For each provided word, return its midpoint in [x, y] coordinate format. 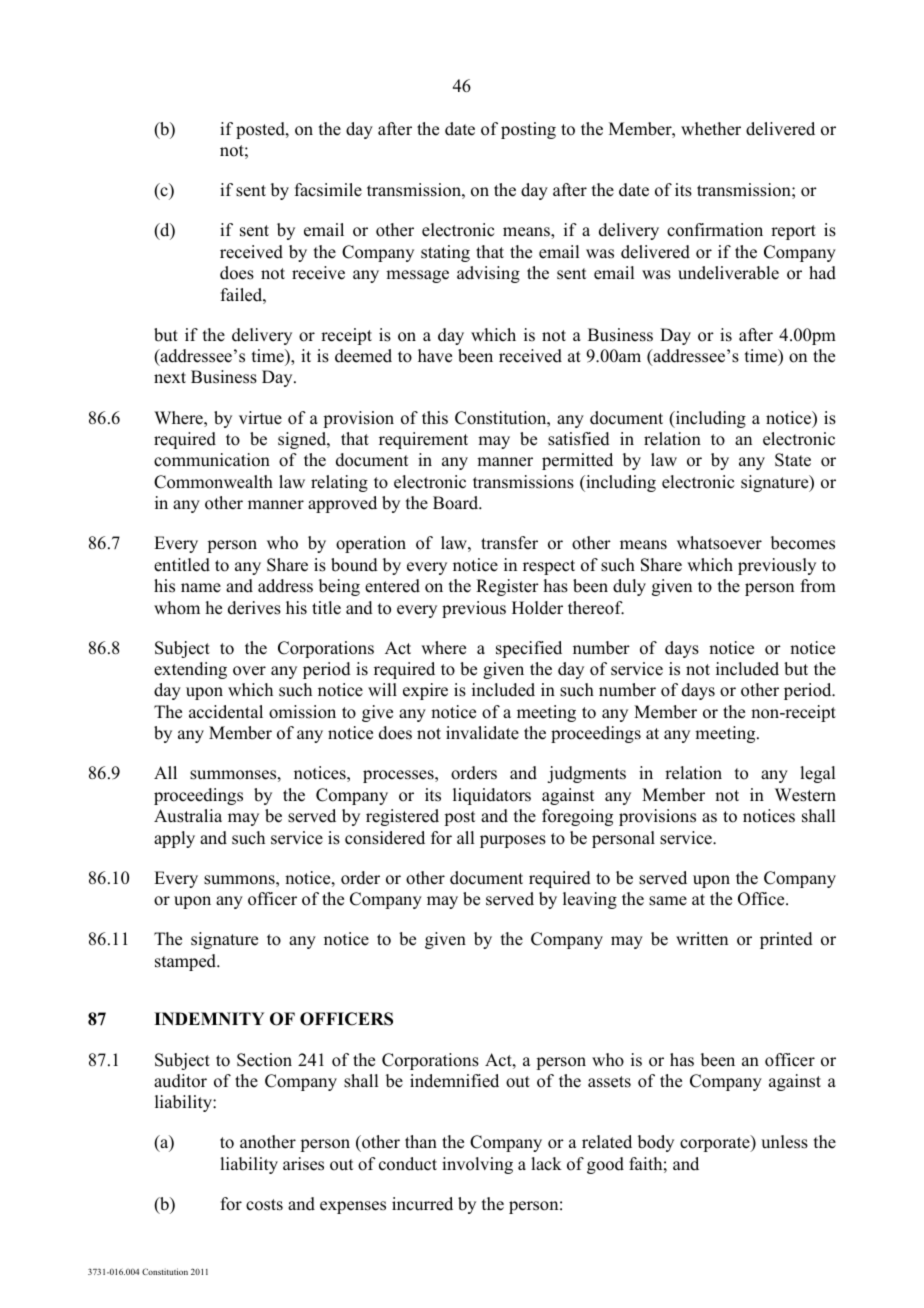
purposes [513, 841]
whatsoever [719, 543]
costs [264, 1205]
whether [711, 129]
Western [805, 795]
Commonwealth [213, 482]
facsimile [328, 190]
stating [445, 253]
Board [457, 503]
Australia [188, 816]
